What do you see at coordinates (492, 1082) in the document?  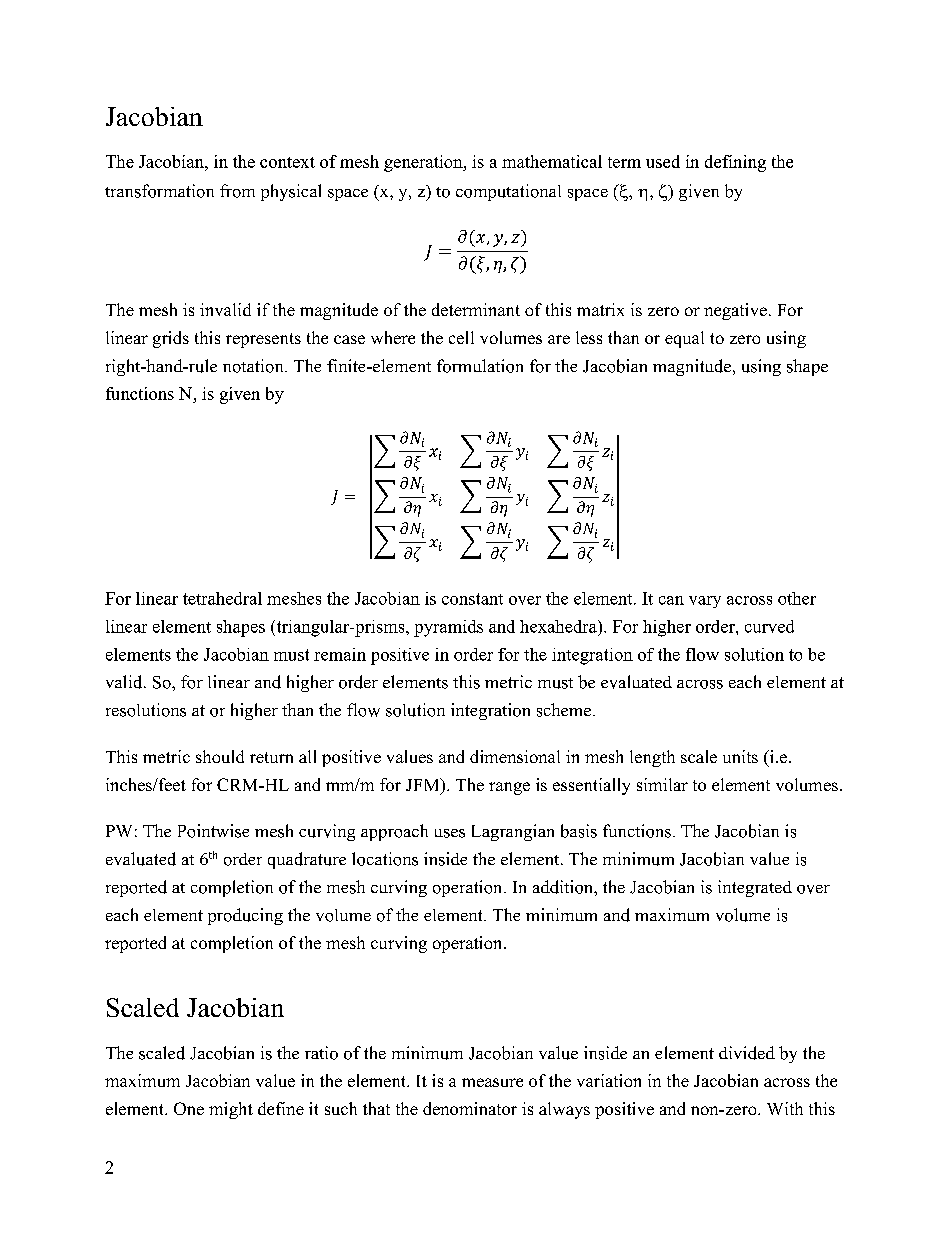 I see `measure` at bounding box center [492, 1082].
